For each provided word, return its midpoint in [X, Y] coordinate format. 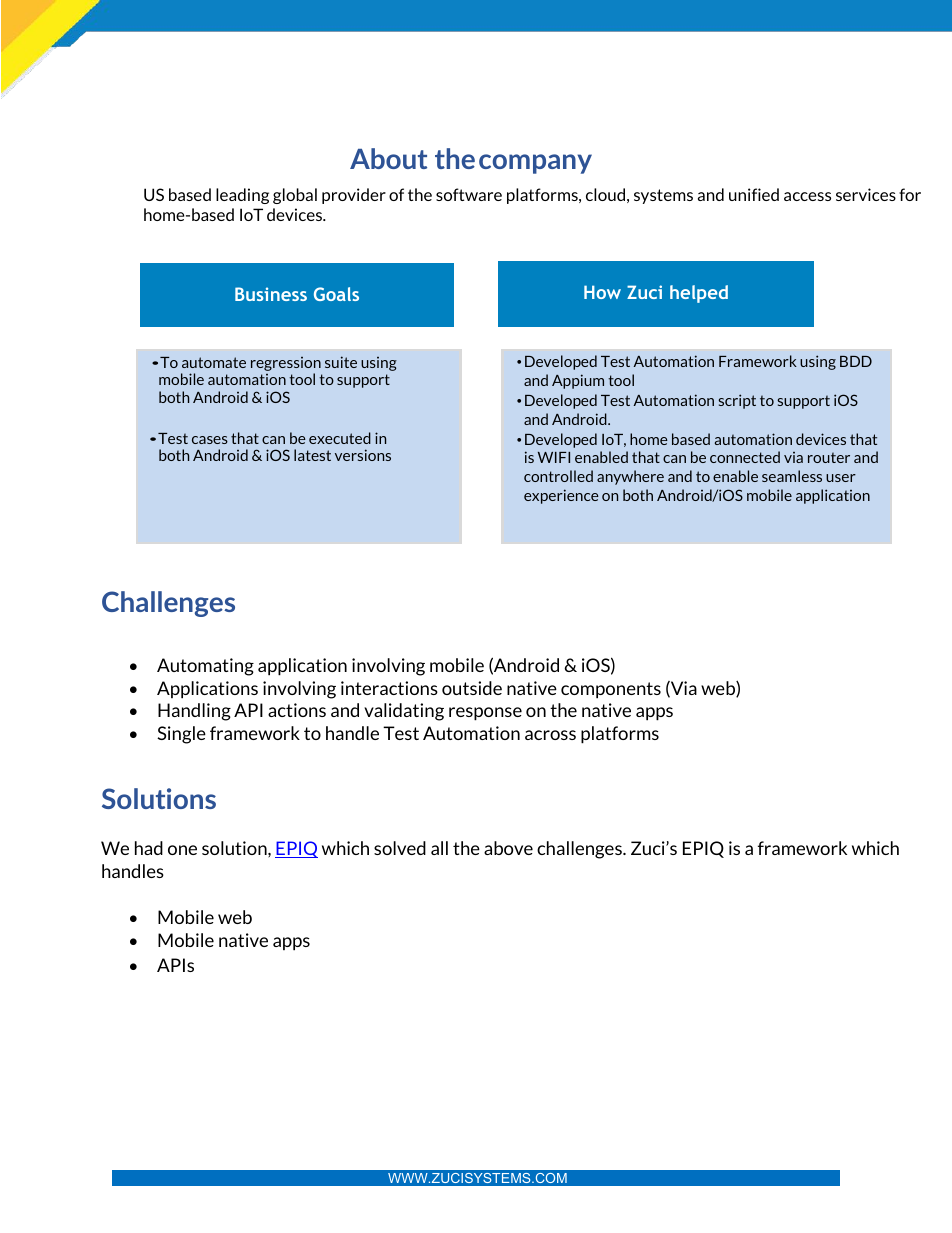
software [469, 194]
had [149, 848]
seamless [792, 476]
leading [242, 196]
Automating [205, 667]
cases [210, 440]
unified [754, 194]
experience [561, 496]
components [611, 690]
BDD [856, 361]
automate [214, 362]
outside [472, 688]
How [602, 292]
